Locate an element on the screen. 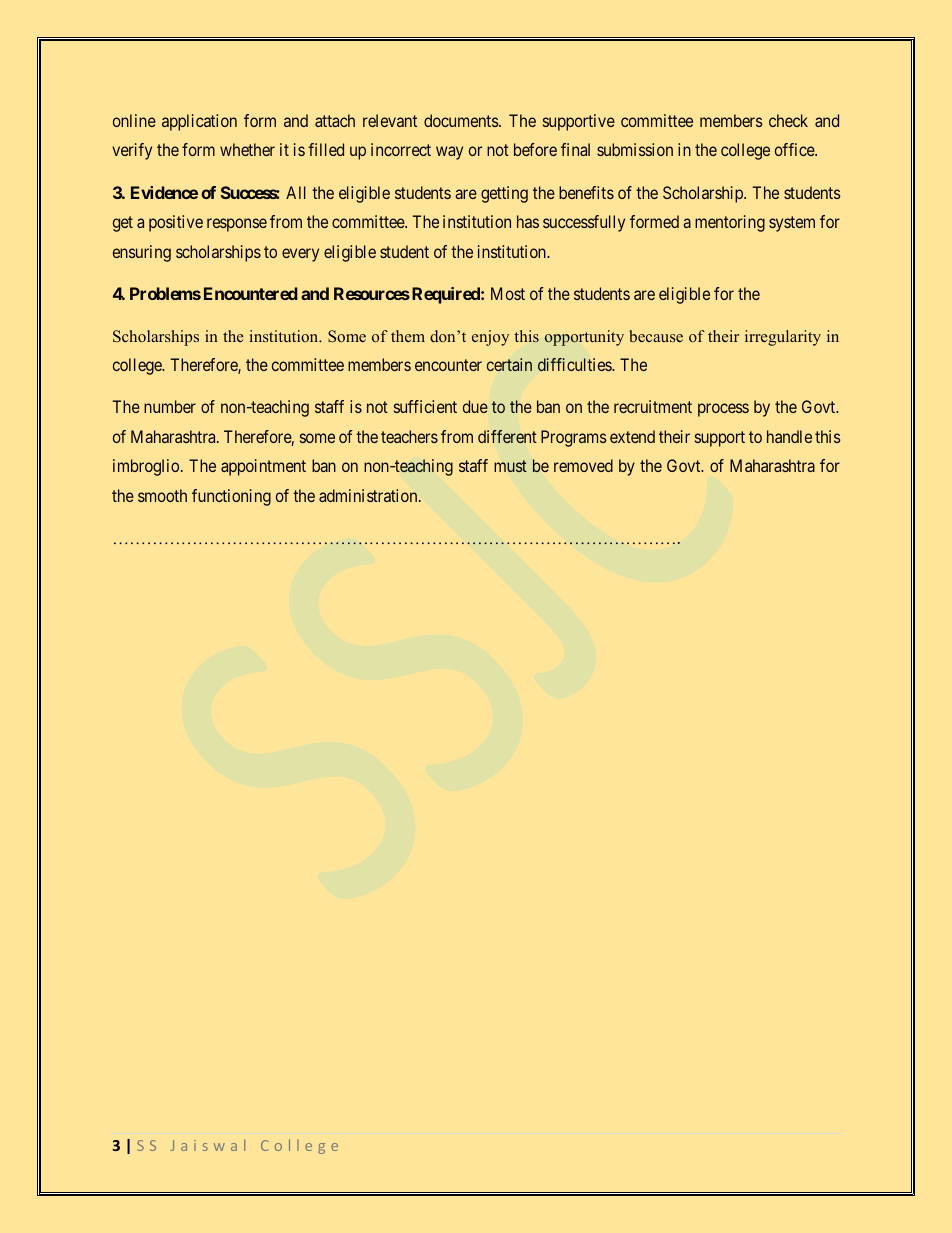 This screenshot has height=1233, width=952. must is located at coordinates (510, 466).
